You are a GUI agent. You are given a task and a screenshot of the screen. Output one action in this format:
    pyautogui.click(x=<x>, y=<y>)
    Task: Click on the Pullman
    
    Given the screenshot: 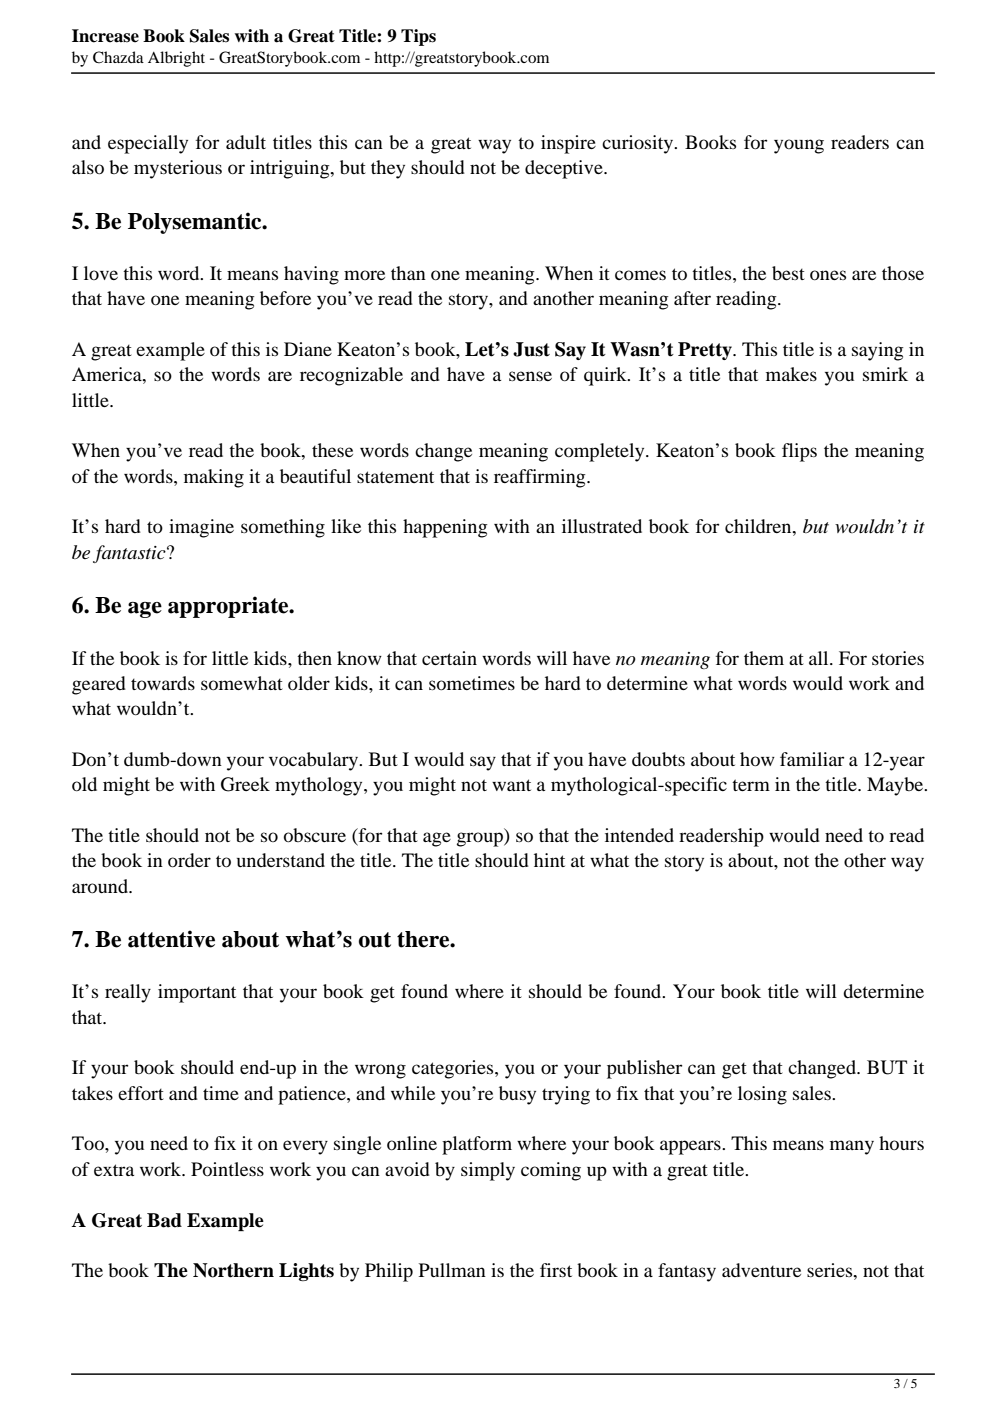 What is the action you would take?
    pyautogui.click(x=452, y=1270)
